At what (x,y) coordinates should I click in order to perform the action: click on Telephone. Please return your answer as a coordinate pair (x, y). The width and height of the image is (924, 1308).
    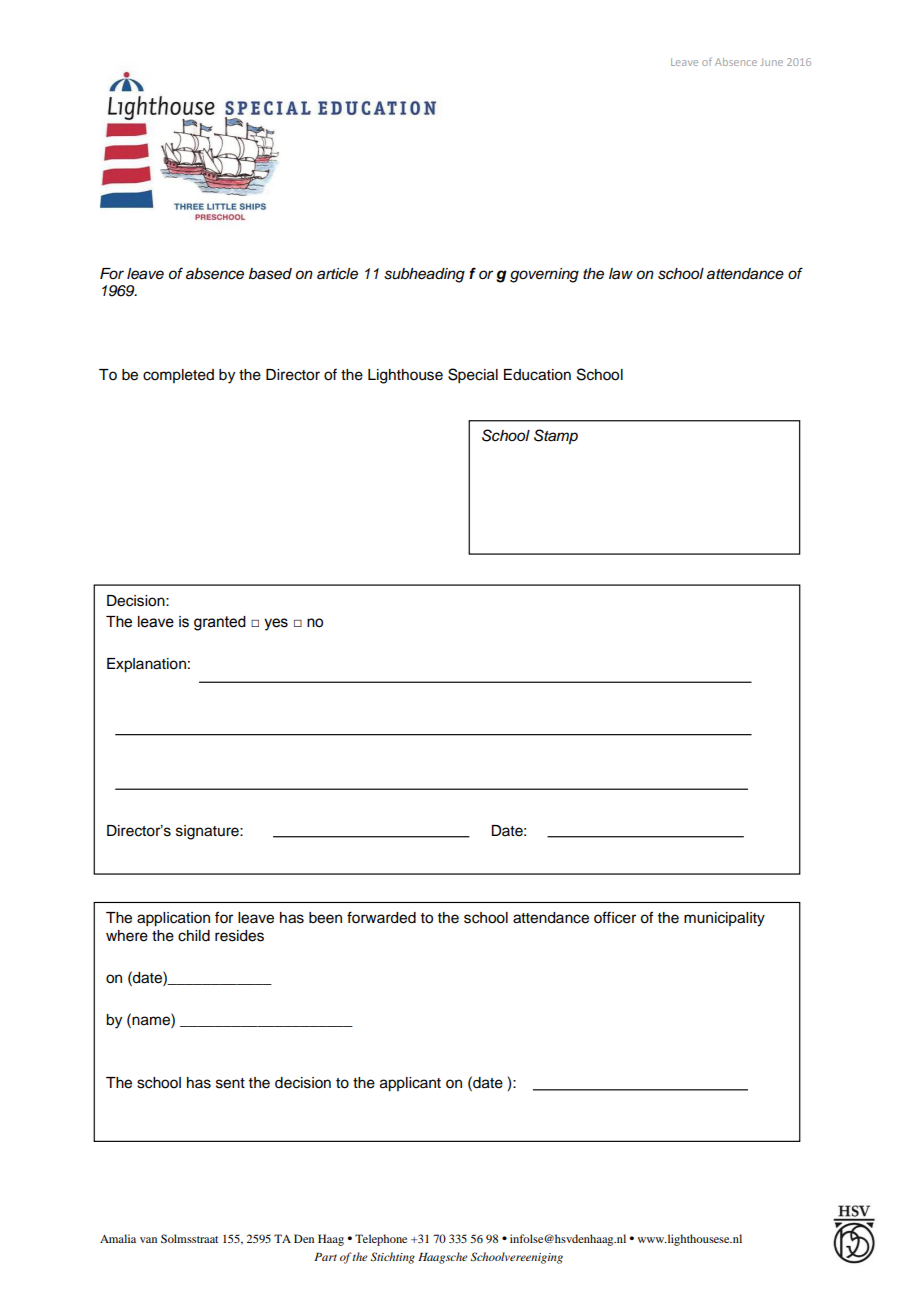
    Looking at the image, I should click on (381, 1240).
